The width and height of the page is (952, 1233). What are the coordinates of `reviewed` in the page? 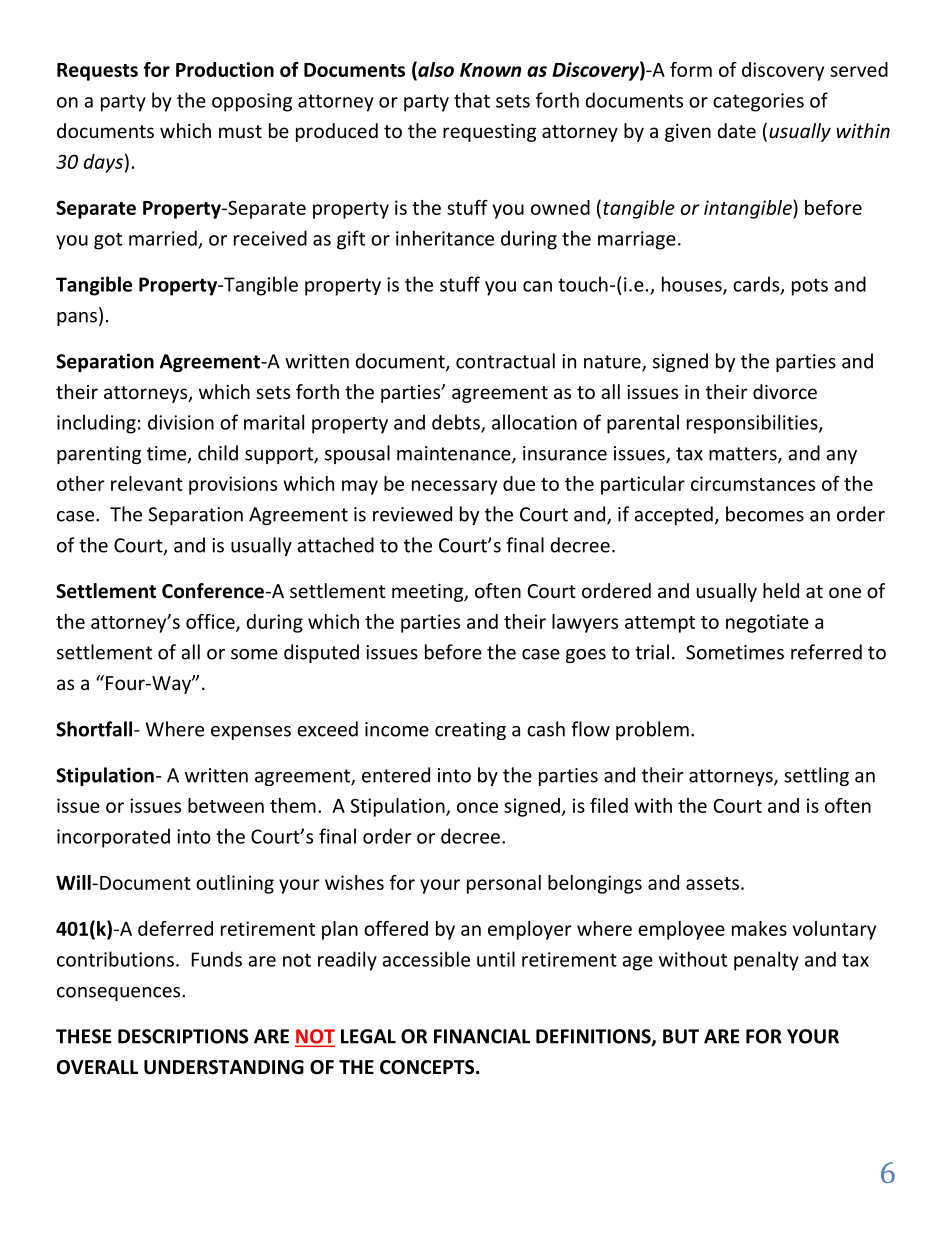 It's located at (412, 514).
